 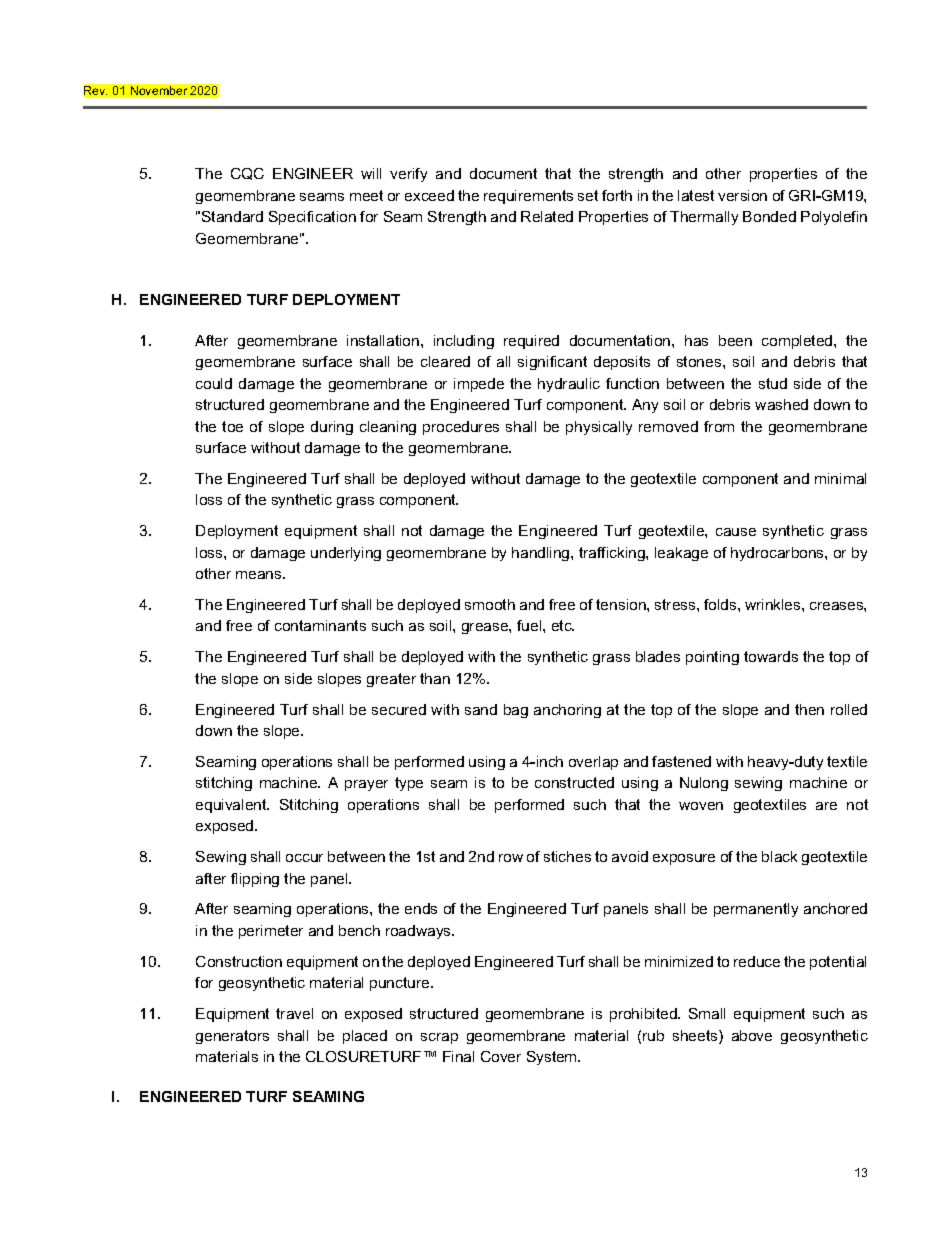 What do you see at coordinates (530, 625) in the page?
I see `fuel` at bounding box center [530, 625].
